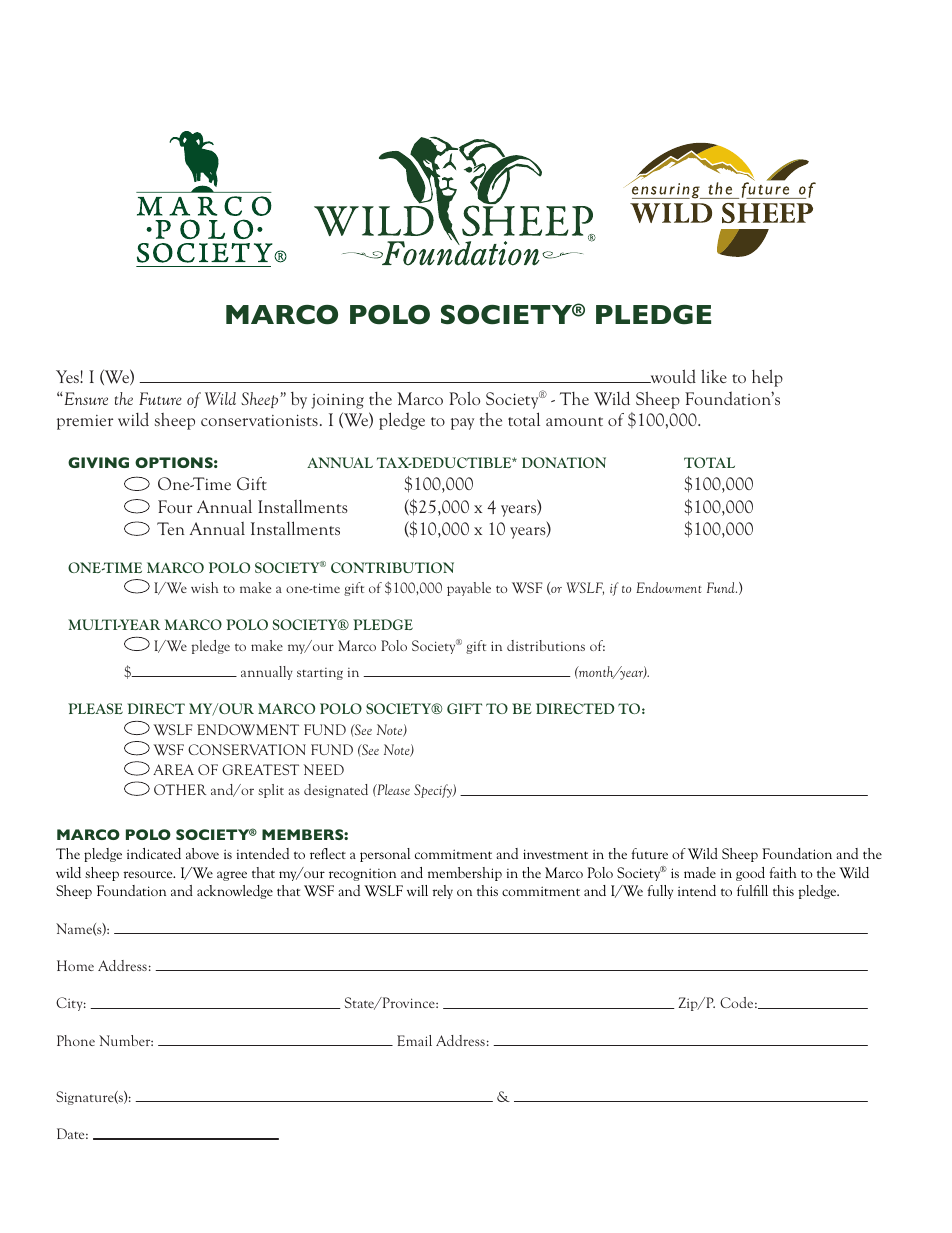 The height and width of the image is (1233, 952). I want to click on distributions, so click(546, 645).
